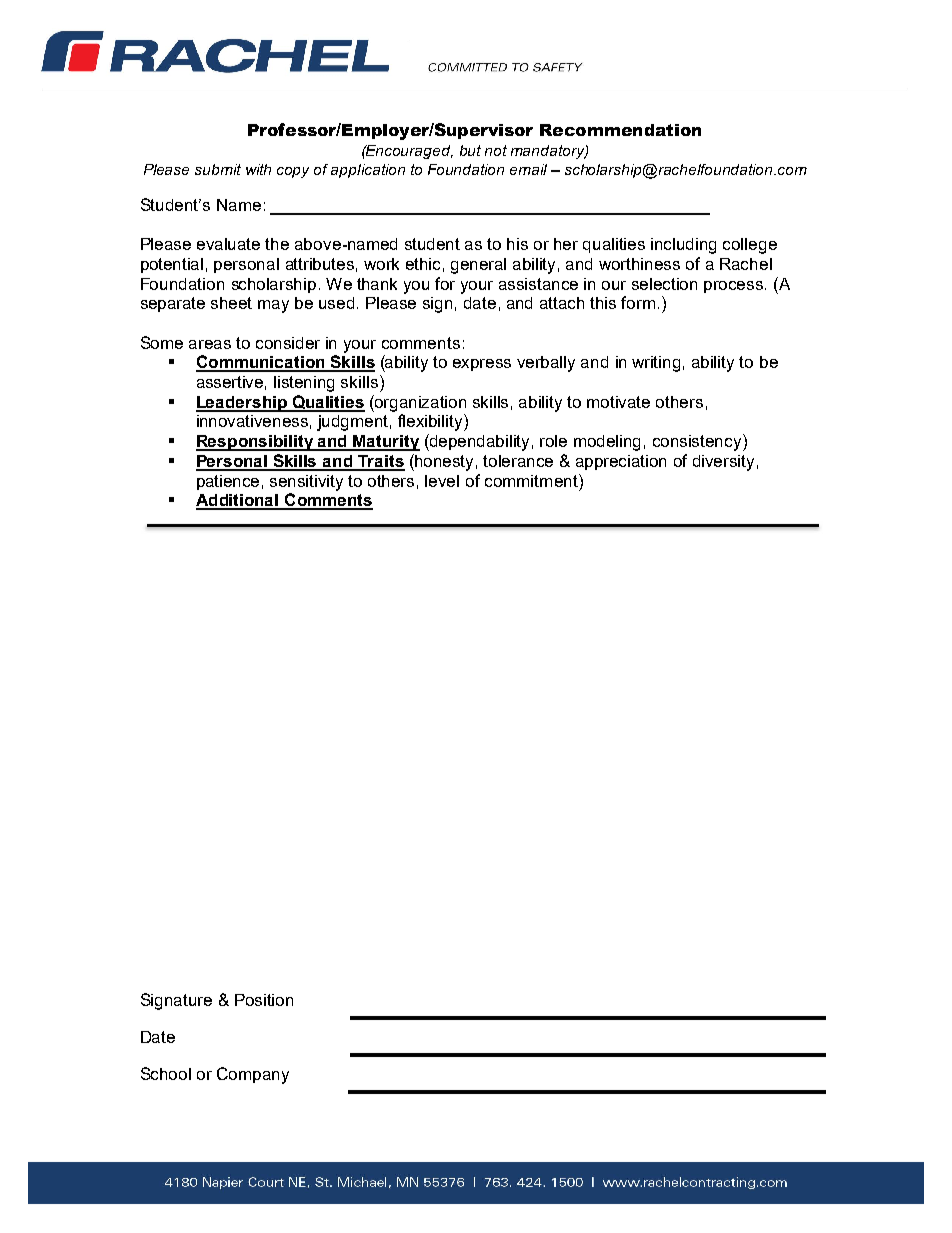 Image resolution: width=952 pixels, height=1233 pixels. I want to click on Company, so click(253, 1075).
